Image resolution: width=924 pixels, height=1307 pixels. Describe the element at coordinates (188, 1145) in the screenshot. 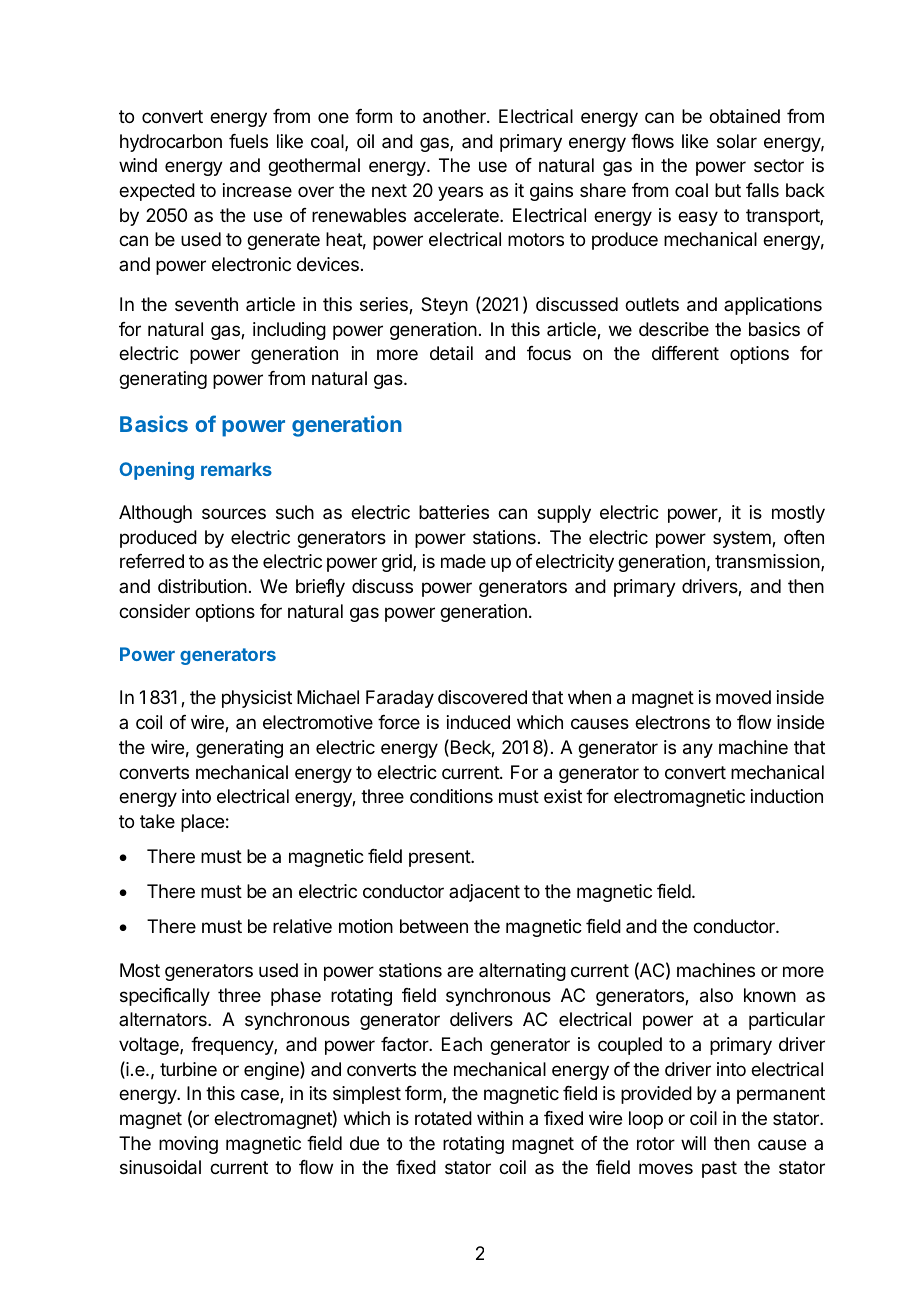

I see `moving` at that location.
